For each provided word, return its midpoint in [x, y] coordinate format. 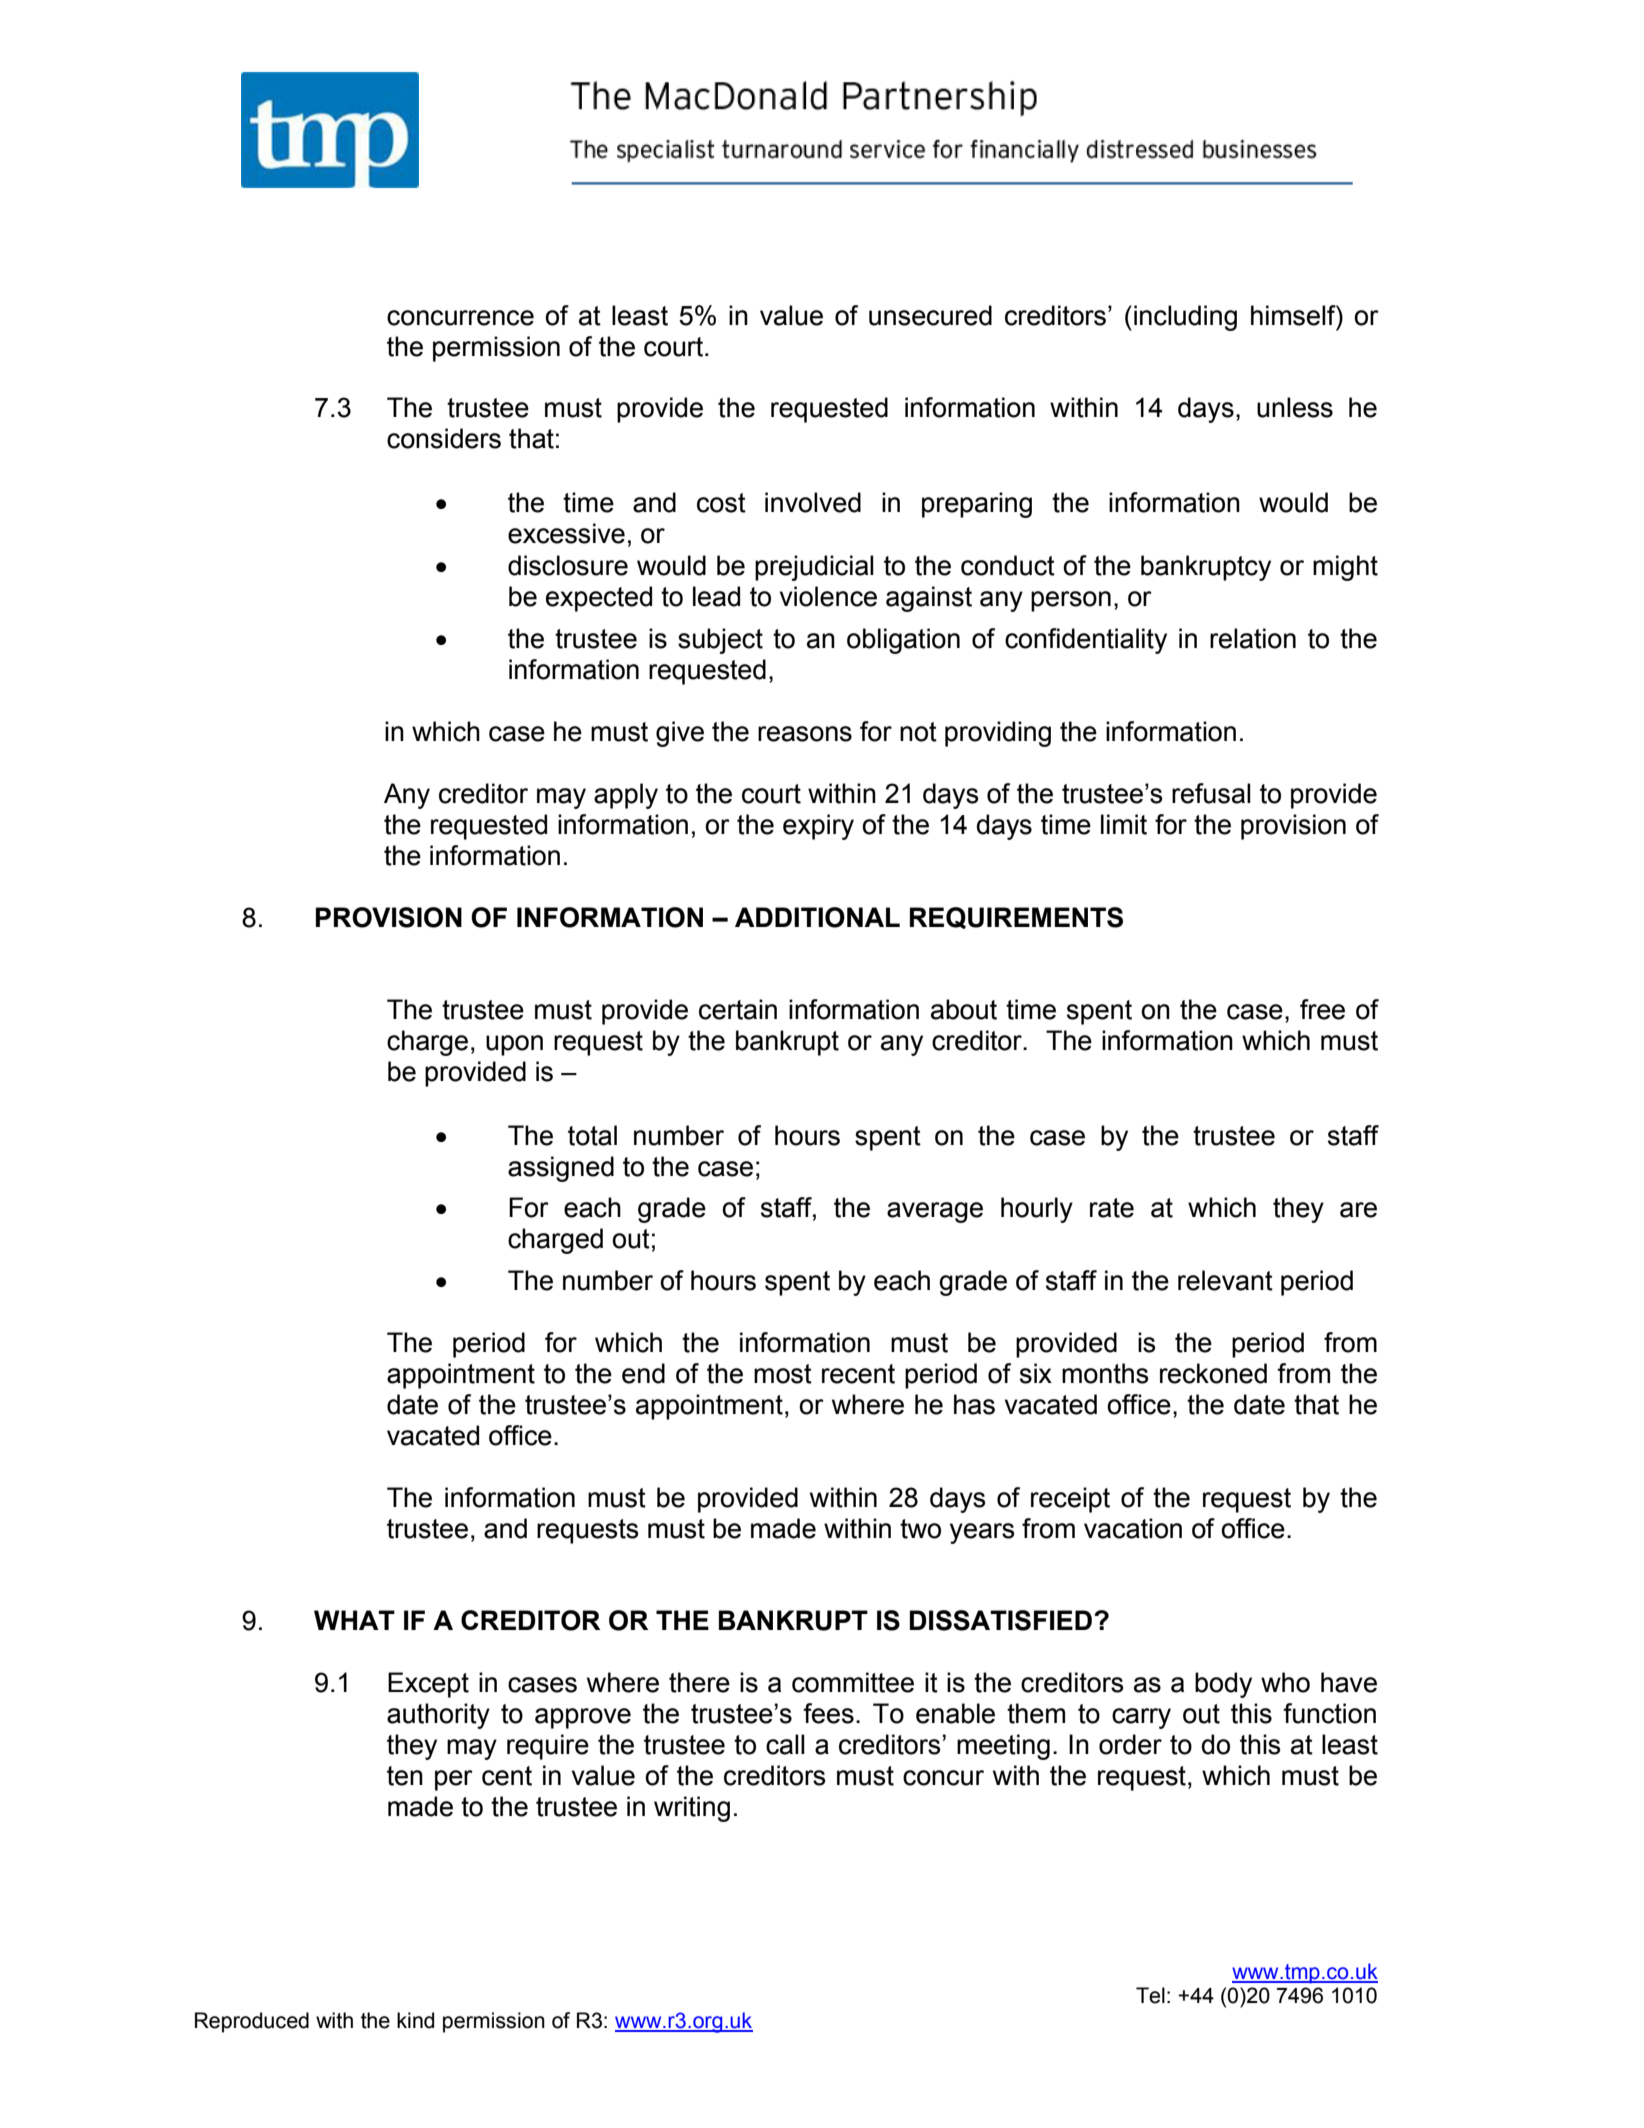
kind [415, 2020]
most [783, 1374]
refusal [1211, 793]
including [1185, 318]
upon [514, 1045]
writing [692, 1809]
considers [444, 438]
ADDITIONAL [817, 917]
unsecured [930, 315]
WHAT [354, 1620]
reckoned [1213, 1373]
